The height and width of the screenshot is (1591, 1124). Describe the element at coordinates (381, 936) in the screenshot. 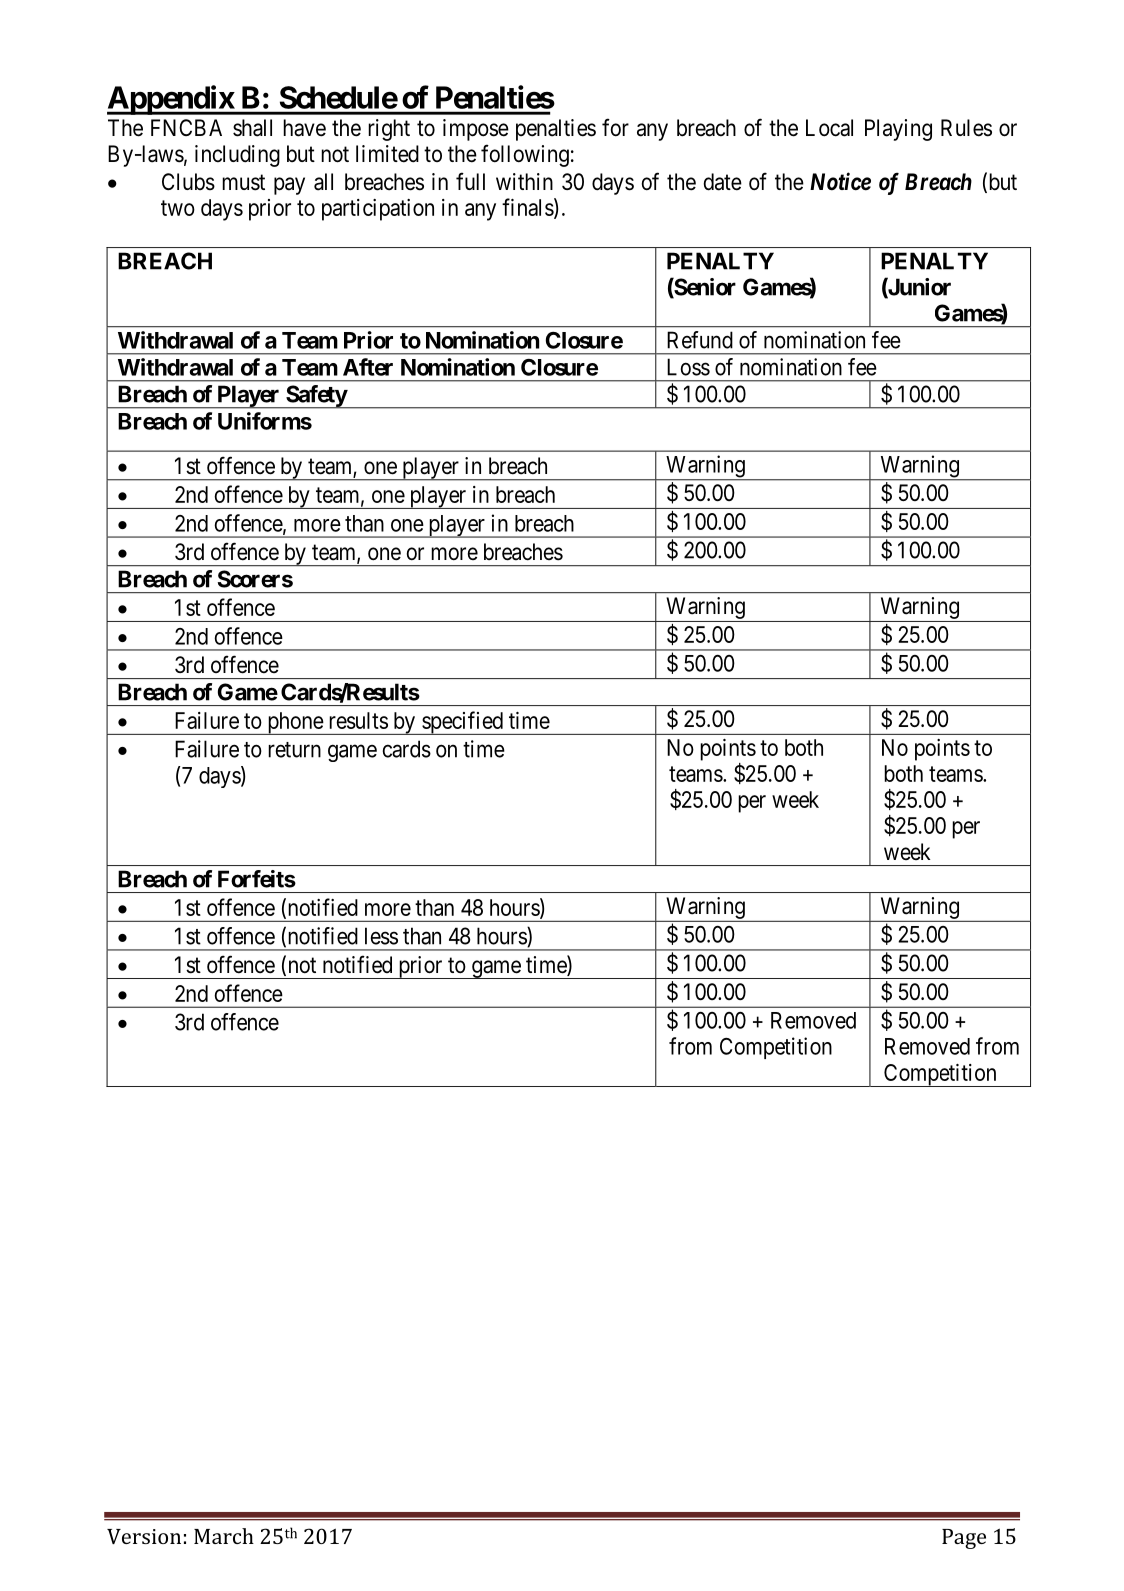

I see `less` at that location.
